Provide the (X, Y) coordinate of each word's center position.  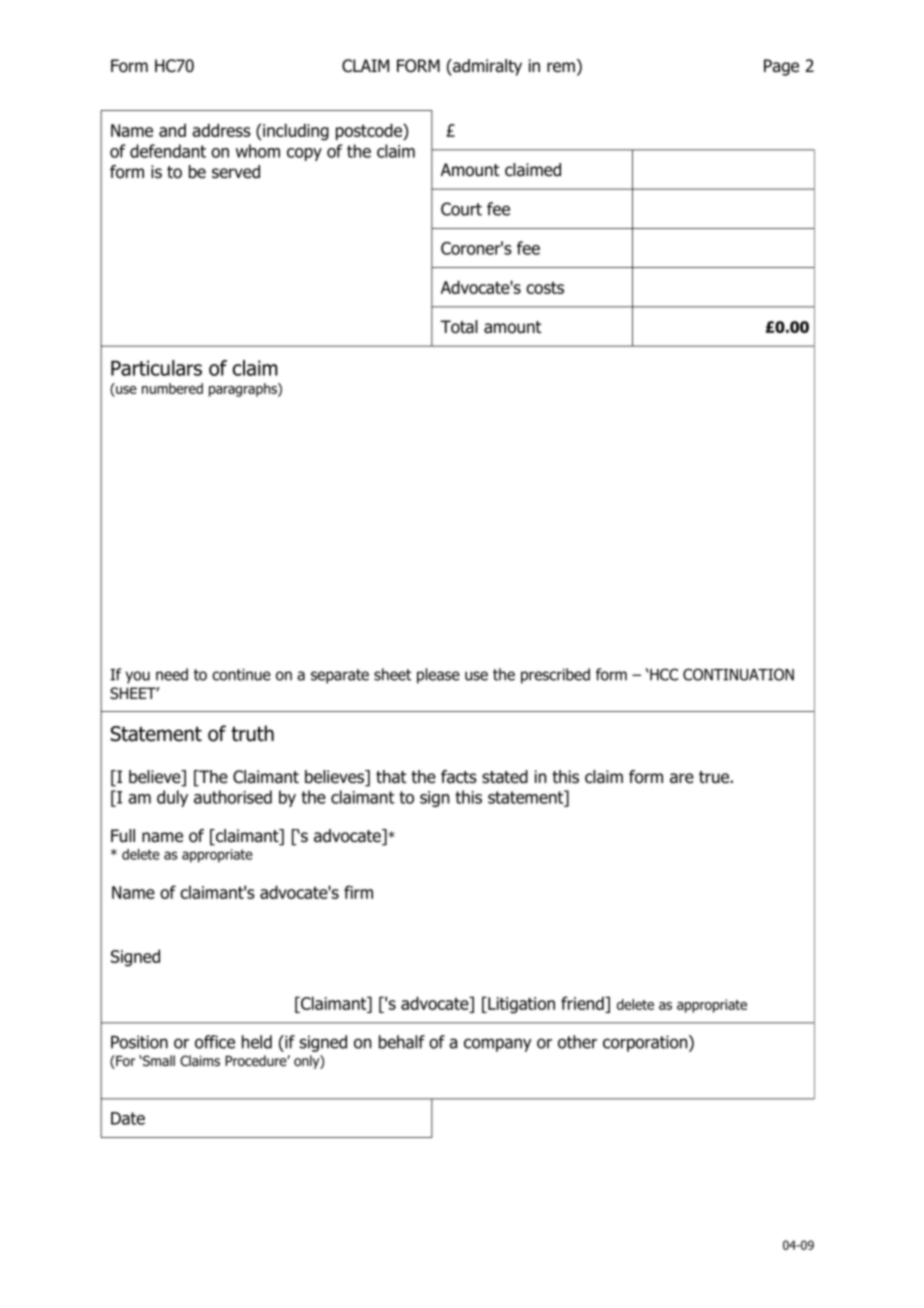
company (498, 1045)
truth (252, 733)
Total (459, 327)
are (682, 778)
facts (459, 777)
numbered (172, 388)
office (215, 1042)
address (221, 130)
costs (545, 288)
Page (781, 67)
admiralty (486, 67)
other (577, 1042)
